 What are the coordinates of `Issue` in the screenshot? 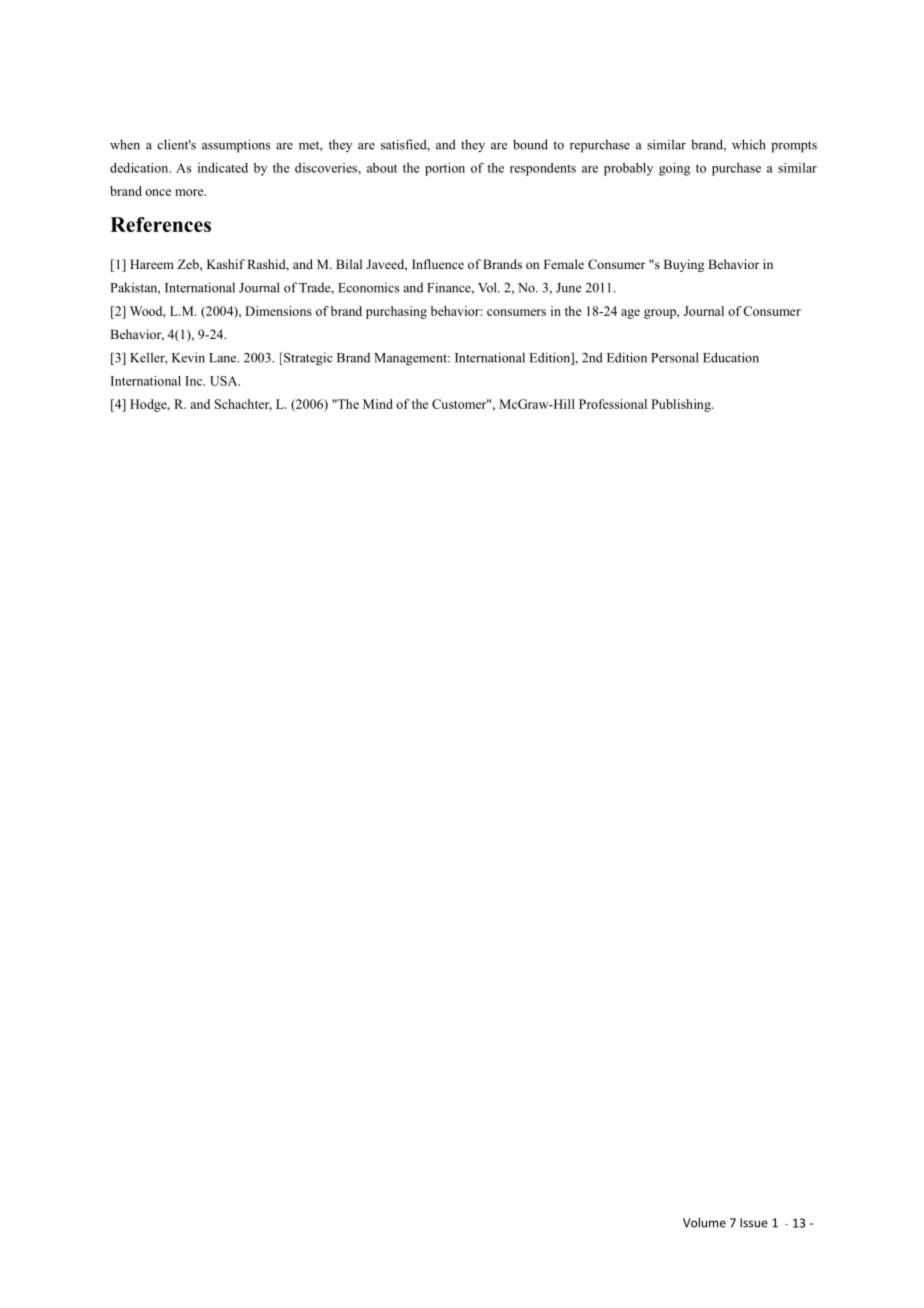 It's located at (754, 1223).
